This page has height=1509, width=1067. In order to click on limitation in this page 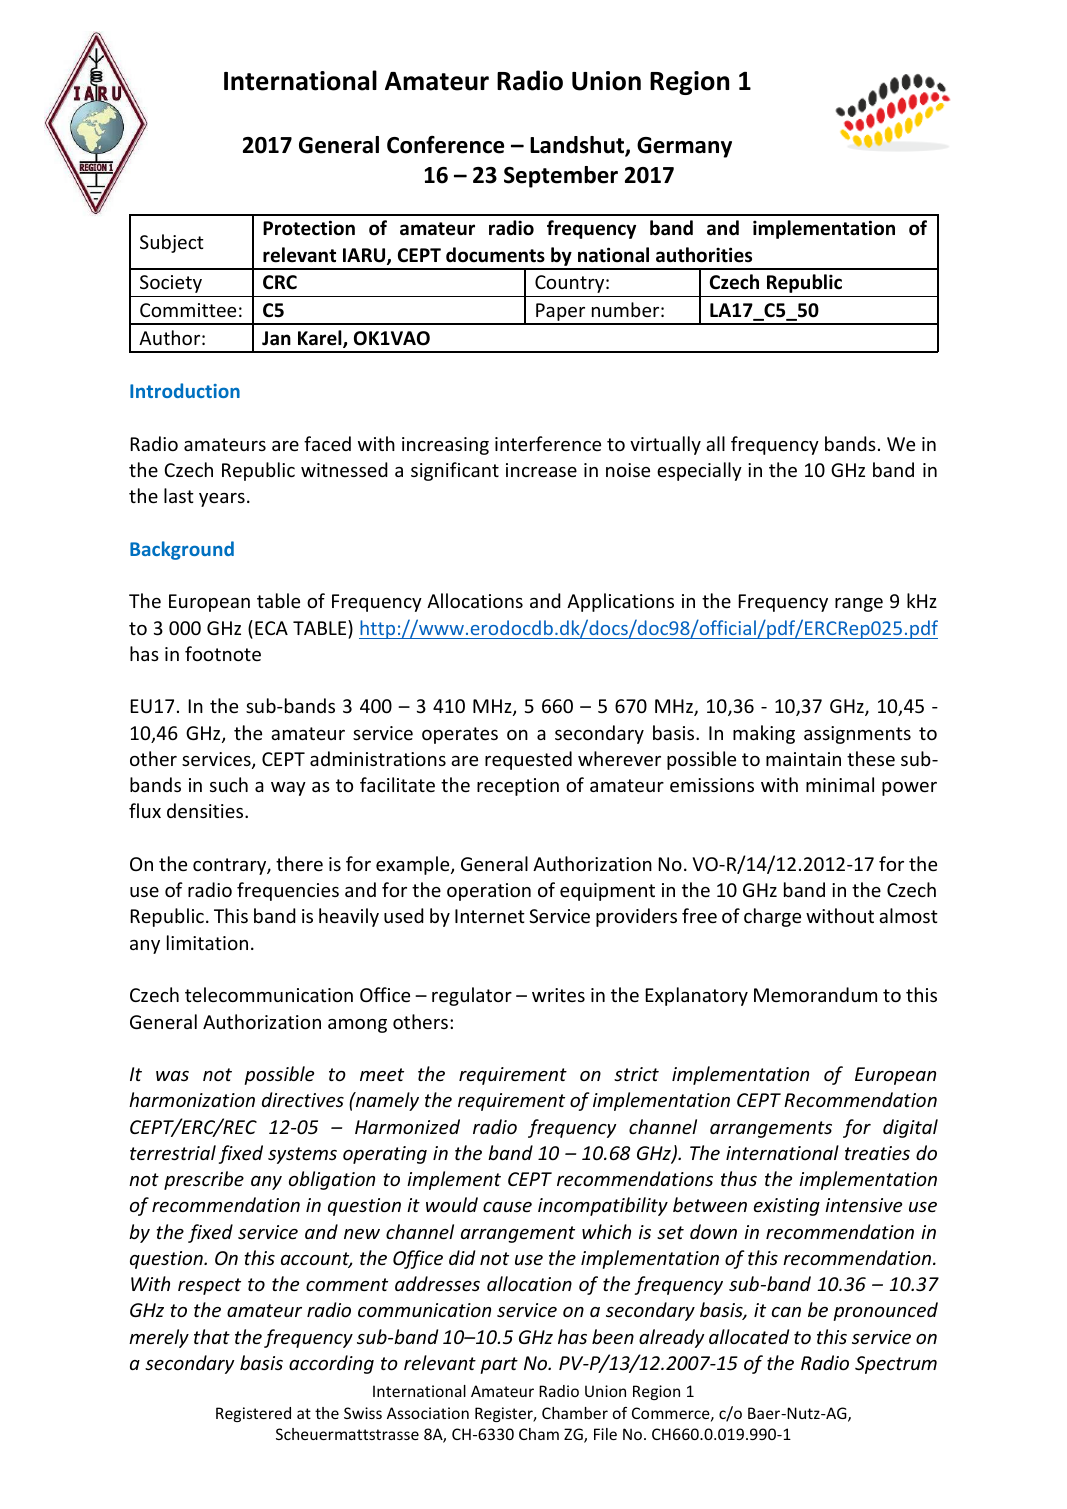, I will do `click(207, 942)`.
